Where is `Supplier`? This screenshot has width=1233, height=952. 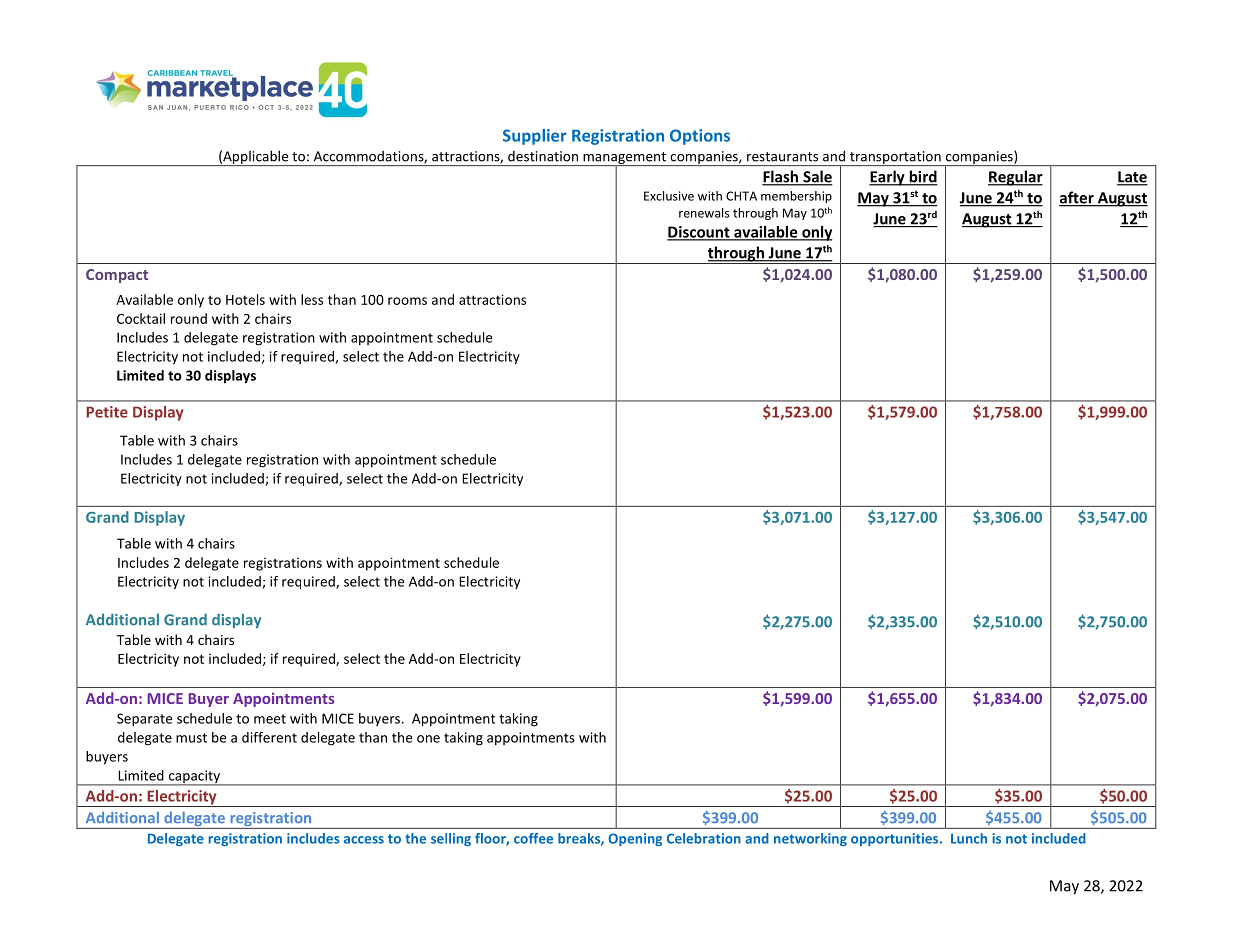
Supplier is located at coordinates (535, 137).
